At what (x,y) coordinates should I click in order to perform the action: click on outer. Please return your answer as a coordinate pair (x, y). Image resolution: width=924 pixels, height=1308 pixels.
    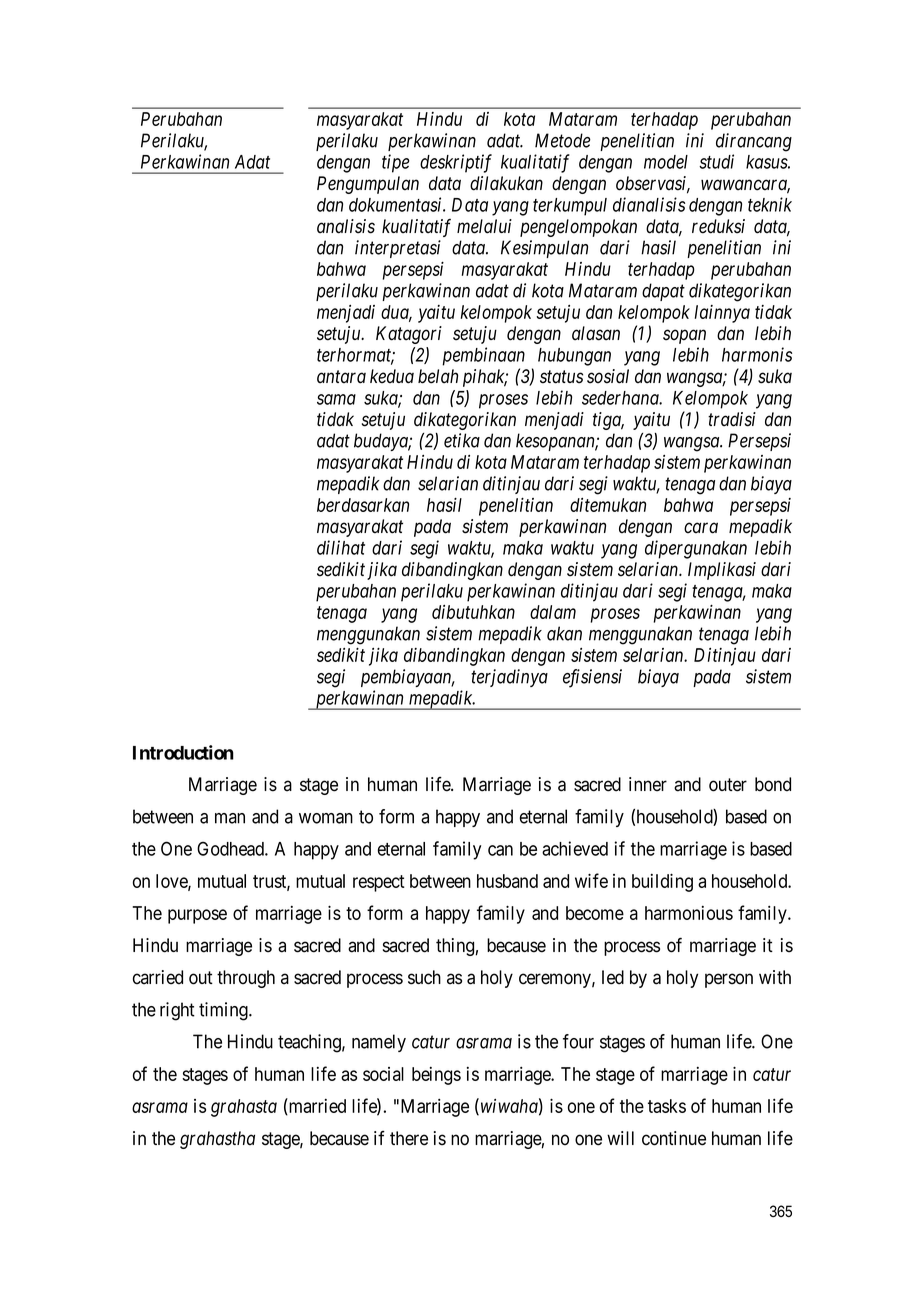
    Looking at the image, I should click on (728, 785).
